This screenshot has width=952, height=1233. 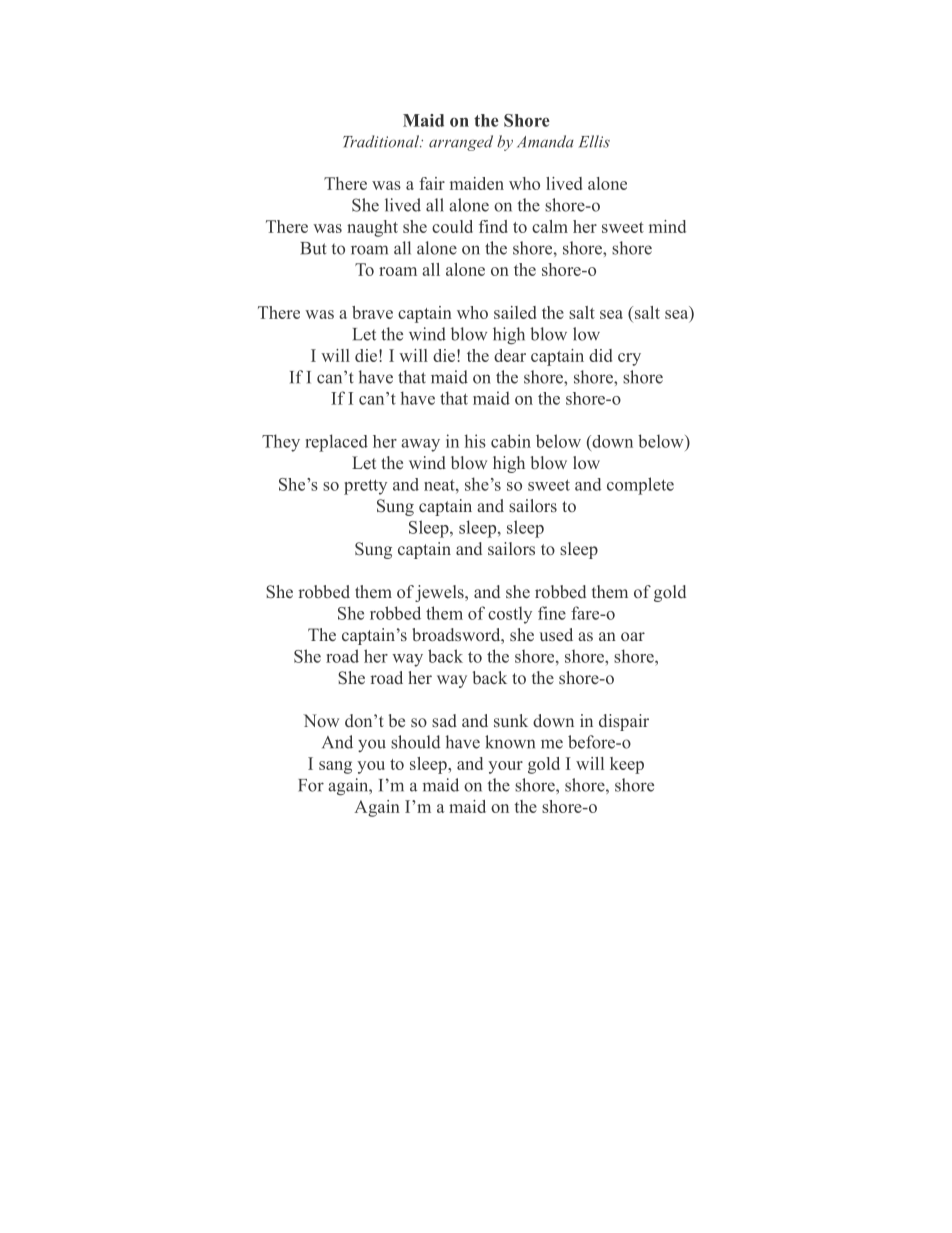 I want to click on pretty, so click(x=365, y=487).
